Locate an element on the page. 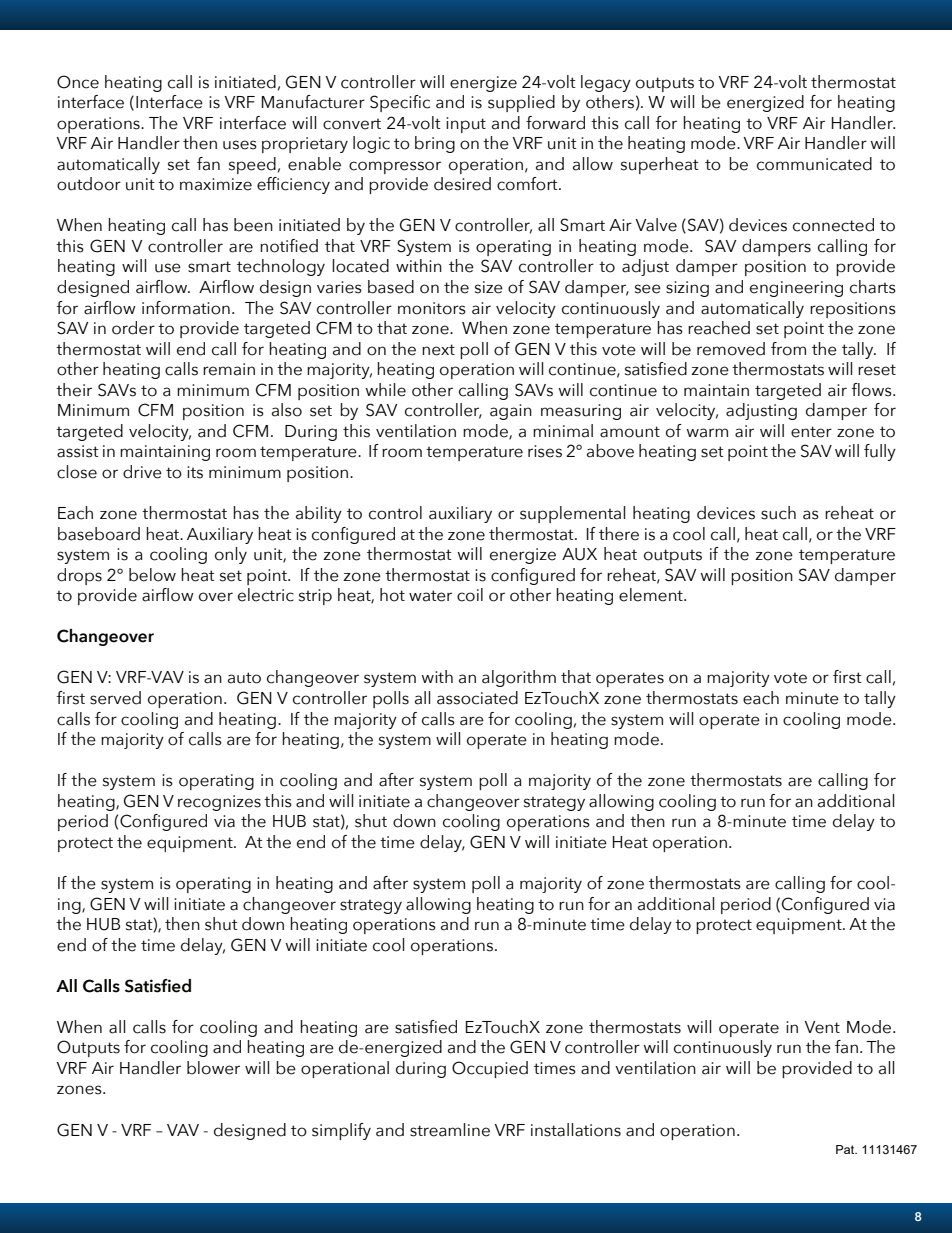 The image size is (952, 1233). element is located at coordinates (652, 595).
